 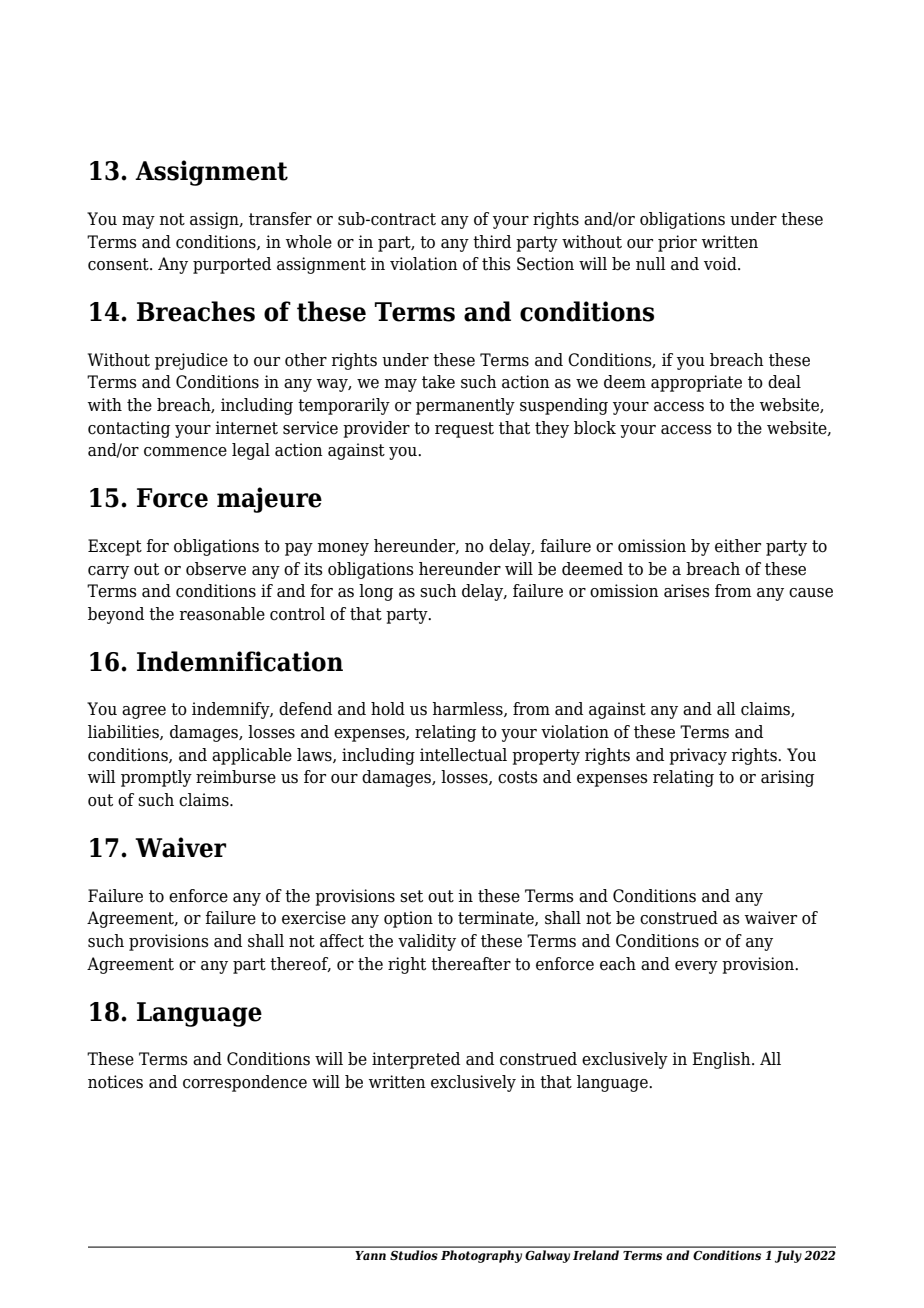 What do you see at coordinates (463, 755) in the document?
I see `intellectual` at bounding box center [463, 755].
